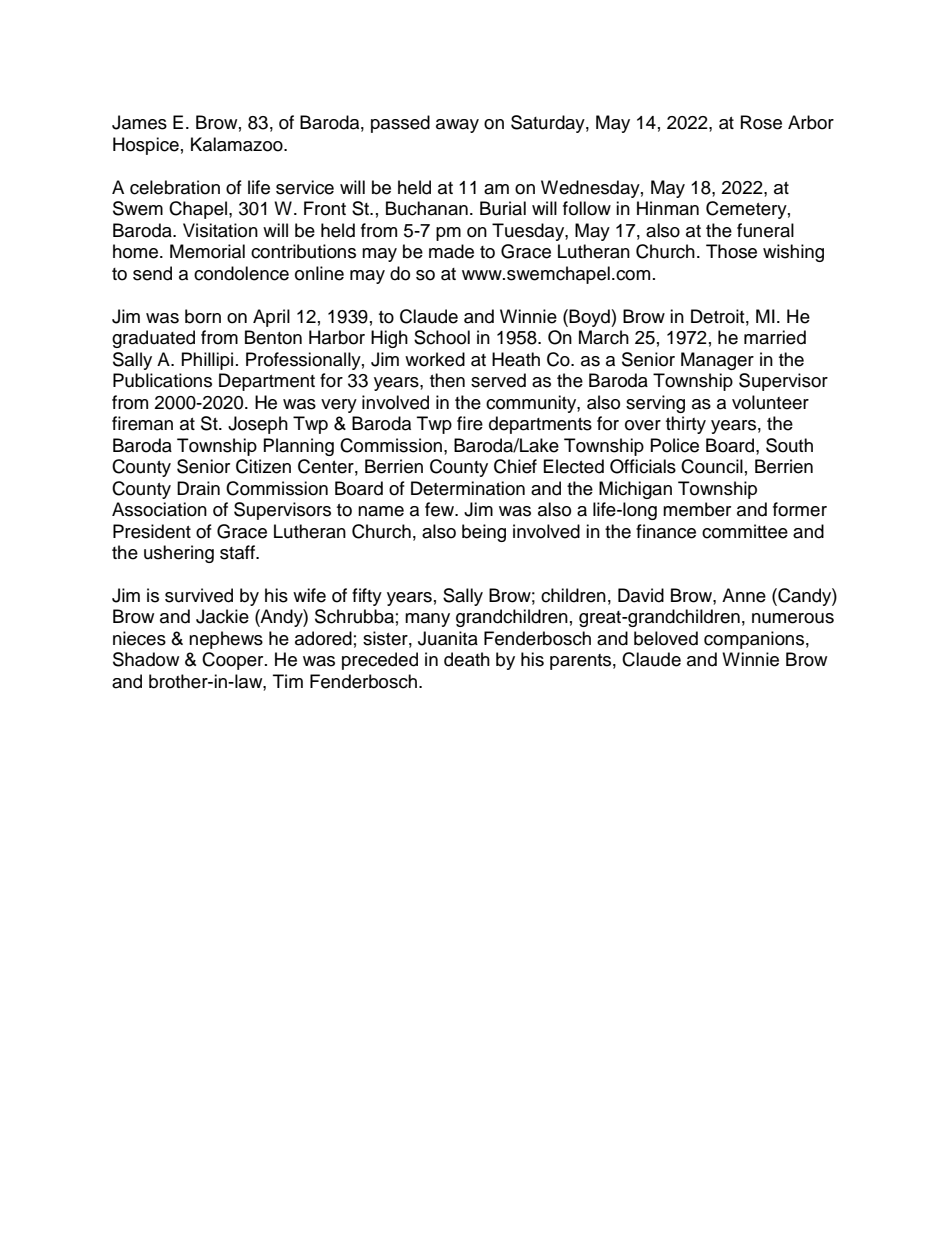  Describe the element at coordinates (447, 380) in the screenshot. I see `then` at that location.
